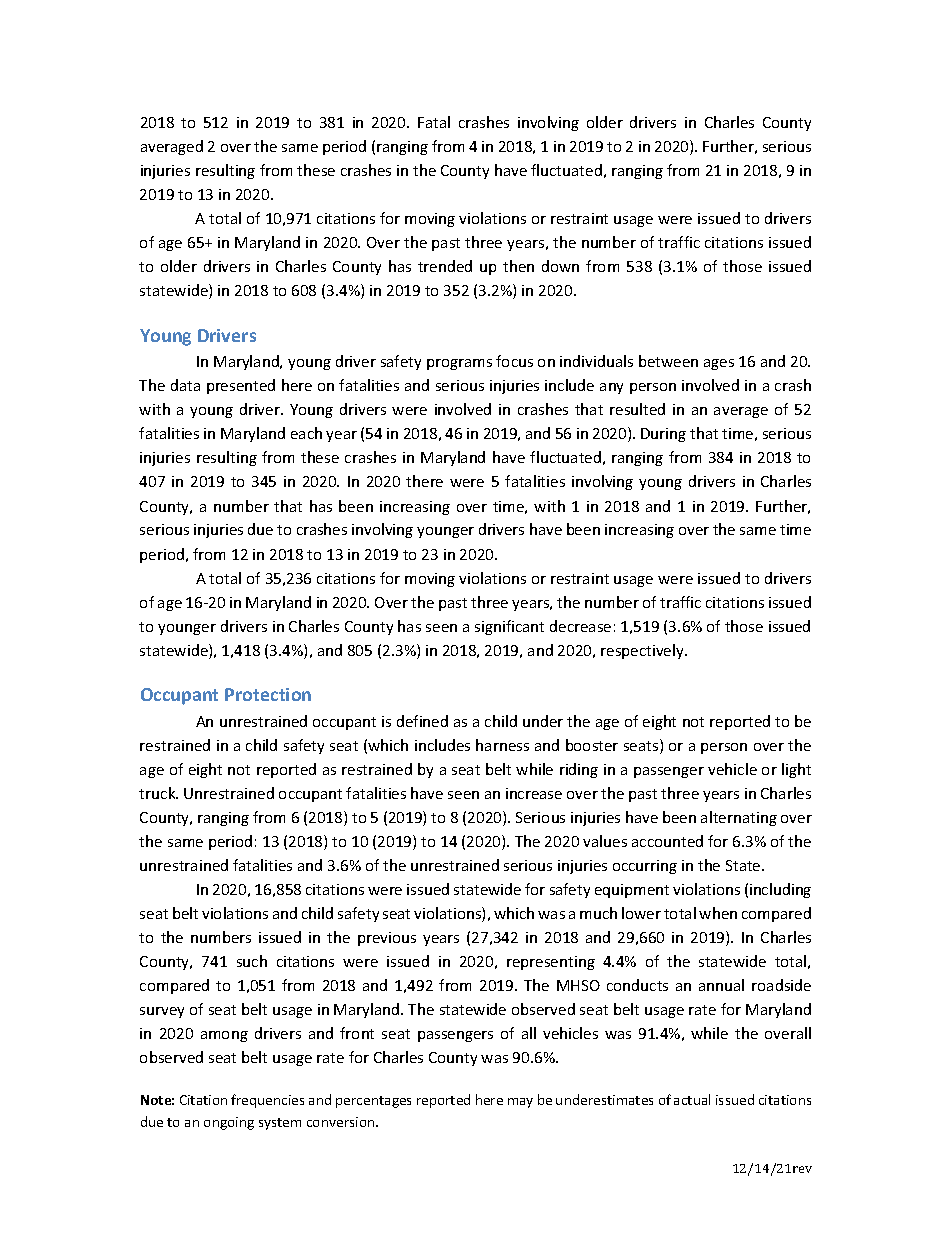 This screenshot has height=1233, width=952. I want to click on respectively, so click(643, 651).
